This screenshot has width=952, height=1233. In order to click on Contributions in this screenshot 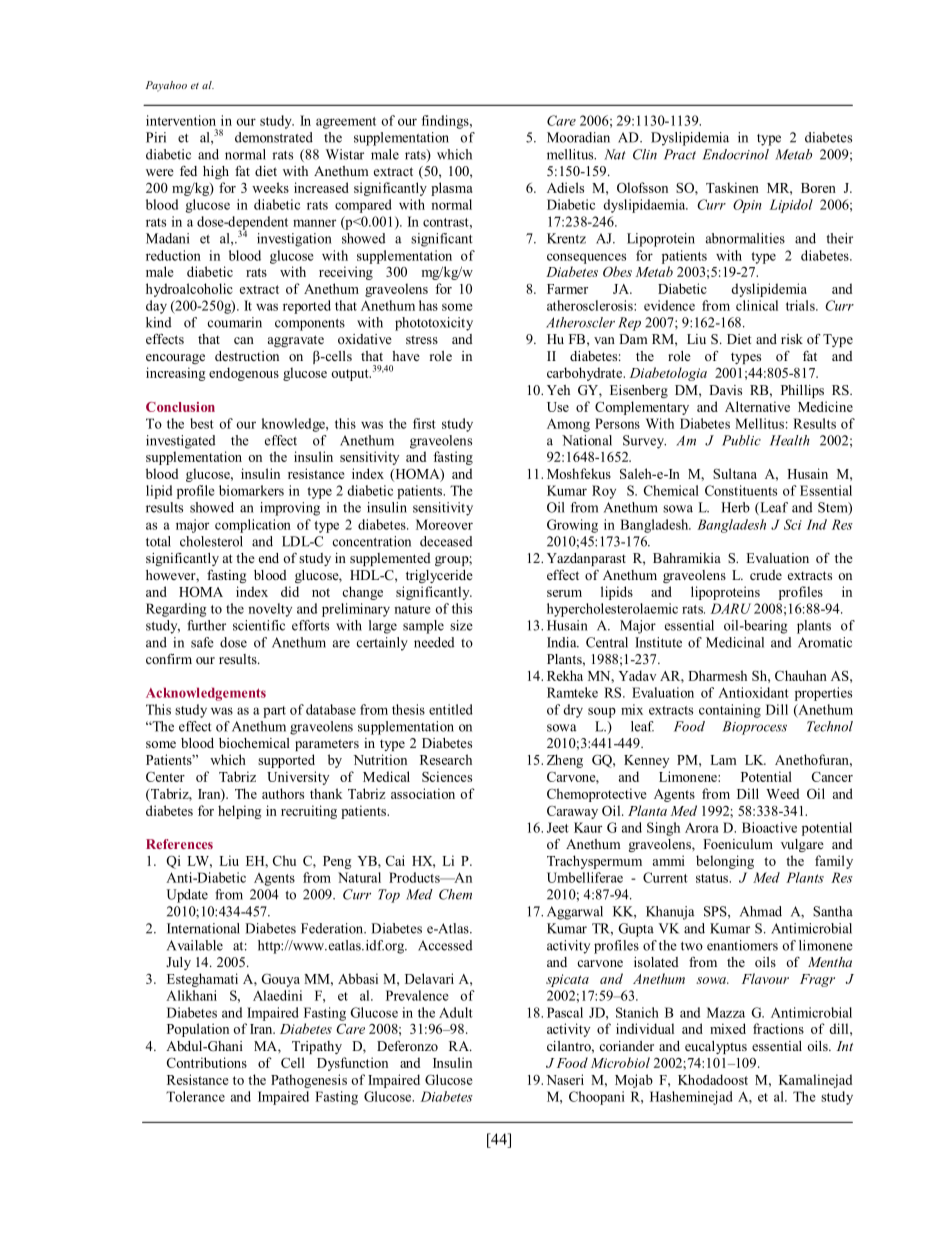, I will do `click(207, 1062)`.
